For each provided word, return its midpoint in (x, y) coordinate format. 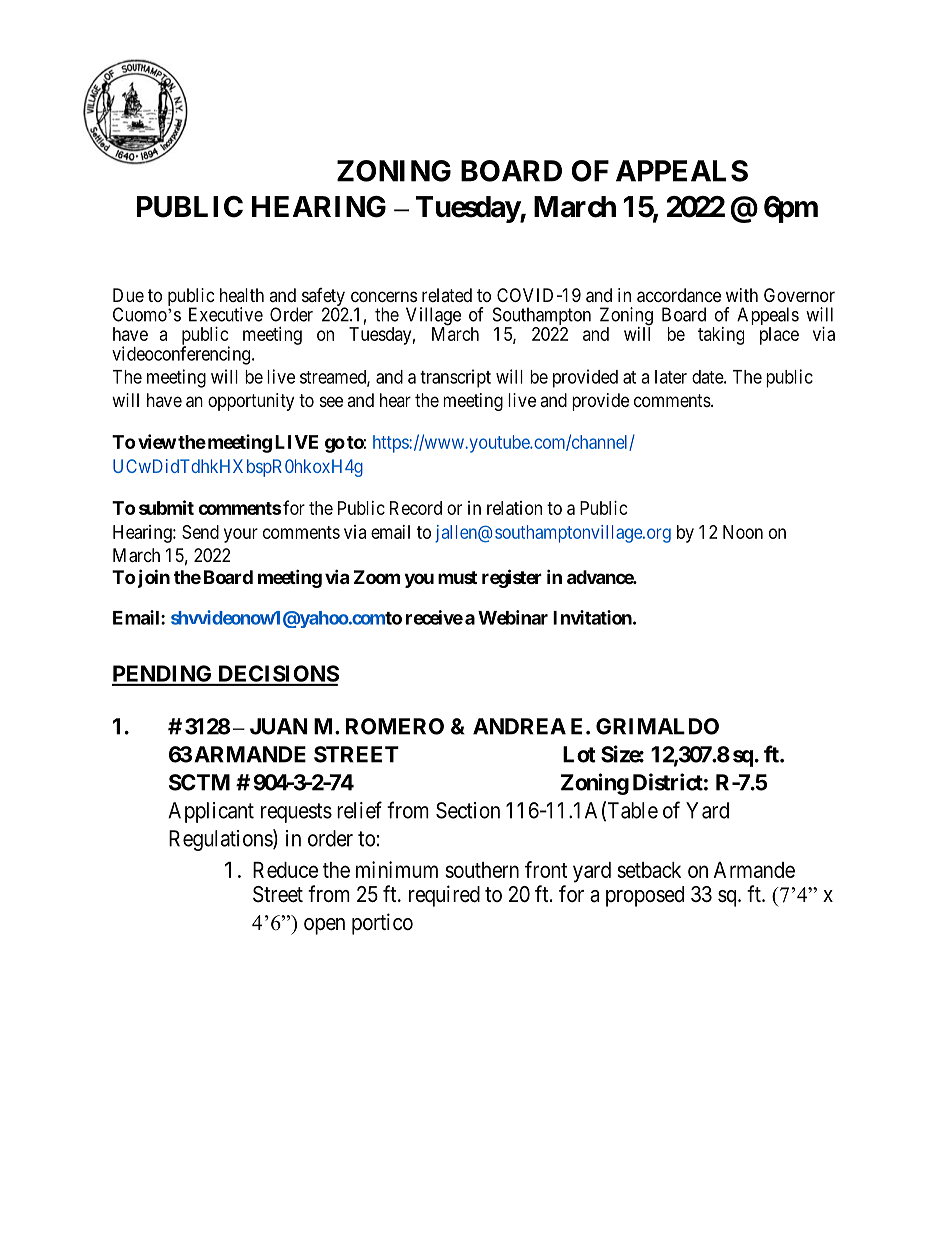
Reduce (285, 870)
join (153, 578)
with (742, 295)
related (447, 295)
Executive (226, 314)
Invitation (592, 617)
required (444, 896)
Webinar (513, 617)
